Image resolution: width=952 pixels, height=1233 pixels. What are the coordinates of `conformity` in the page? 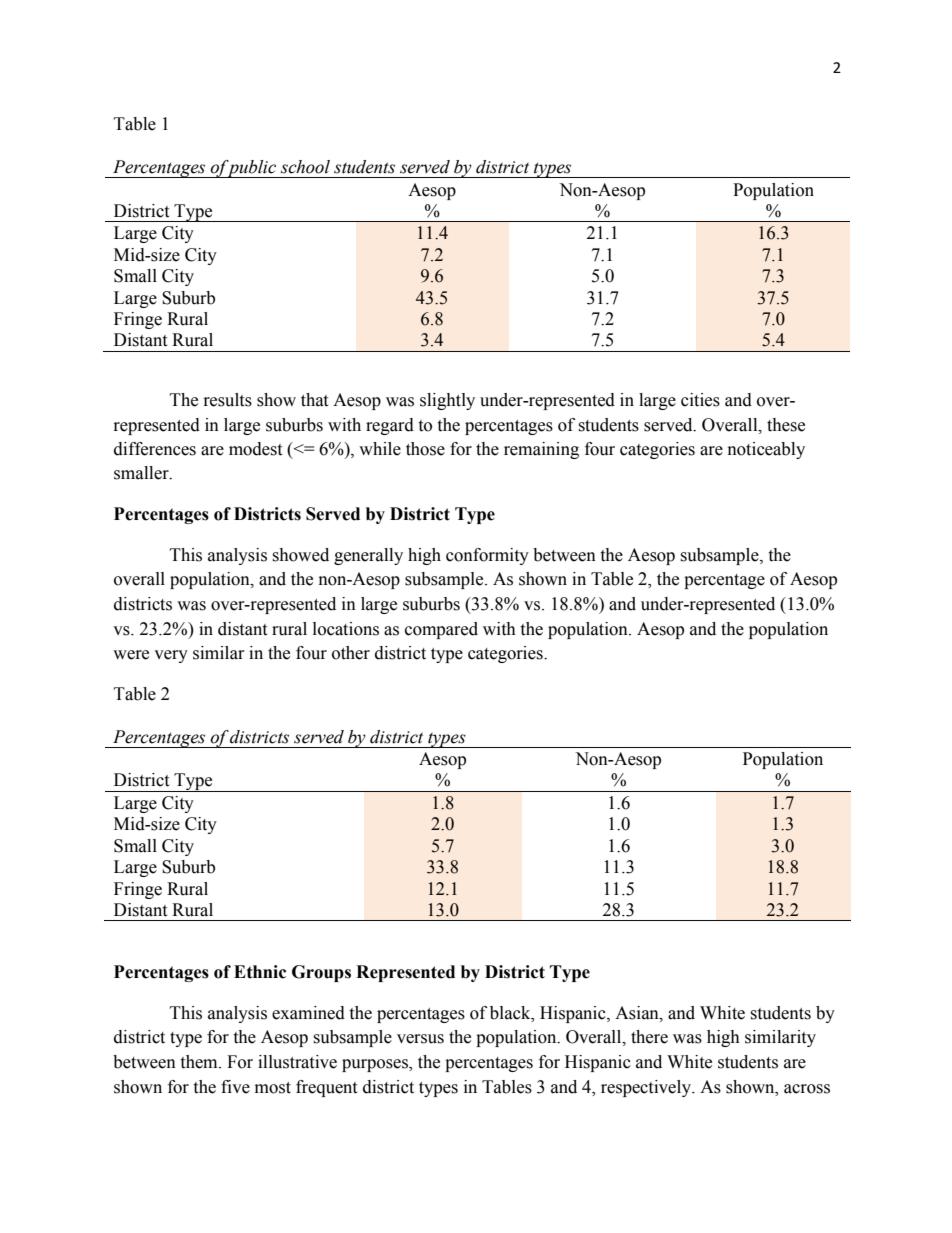 It's located at (487, 556).
